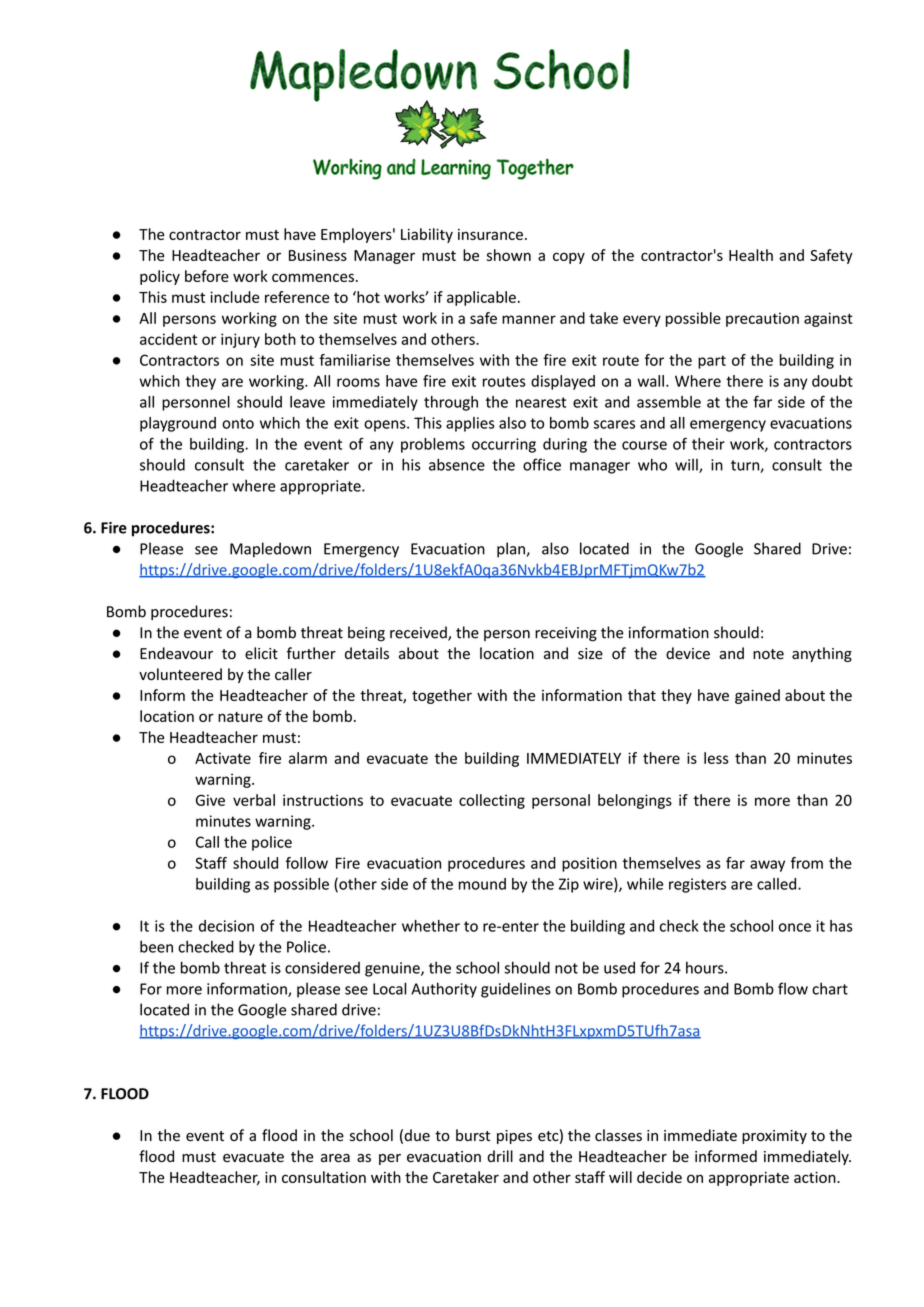  What do you see at coordinates (238, 423) in the page?
I see `onto` at bounding box center [238, 423].
